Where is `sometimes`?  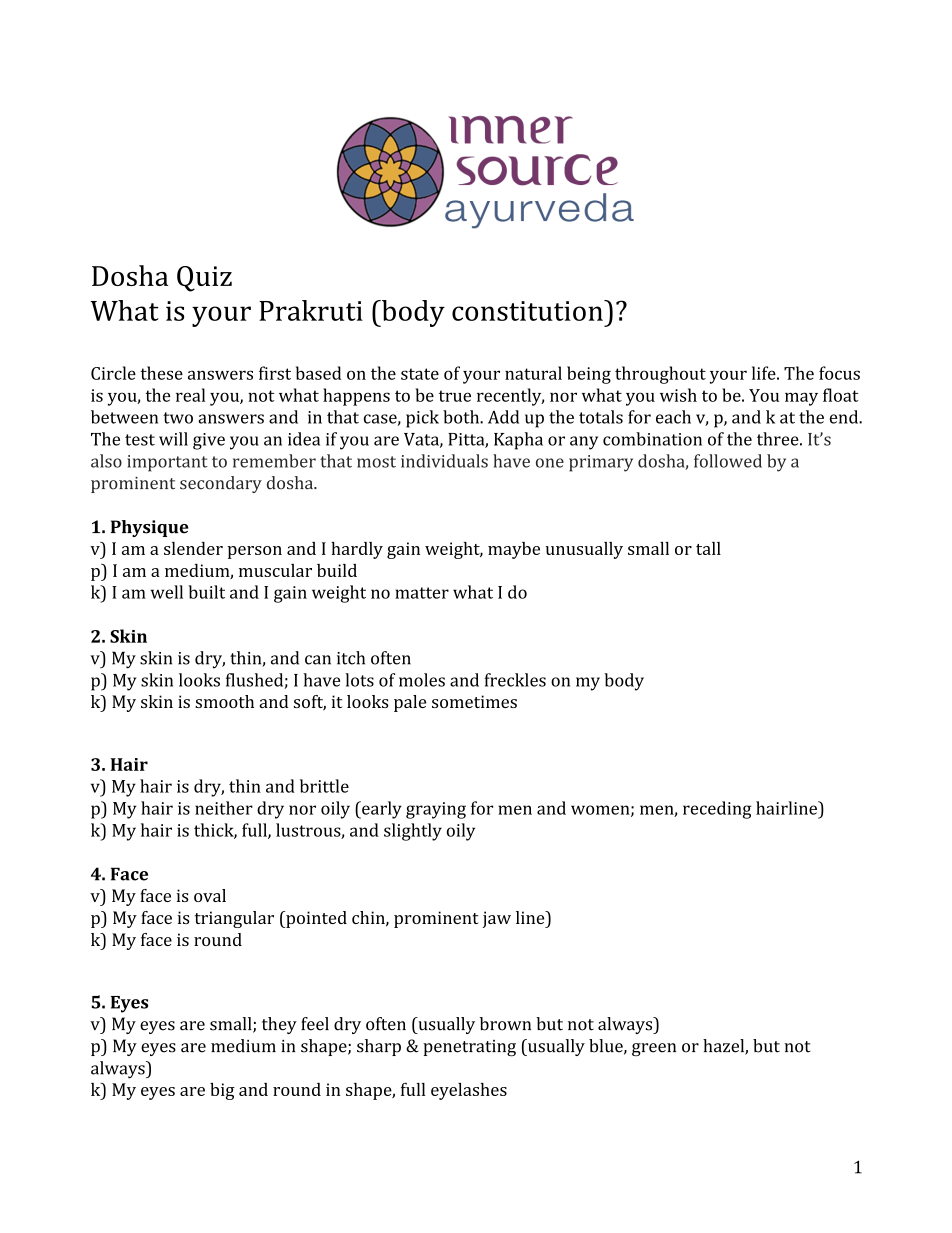
sometimes is located at coordinates (474, 701).
